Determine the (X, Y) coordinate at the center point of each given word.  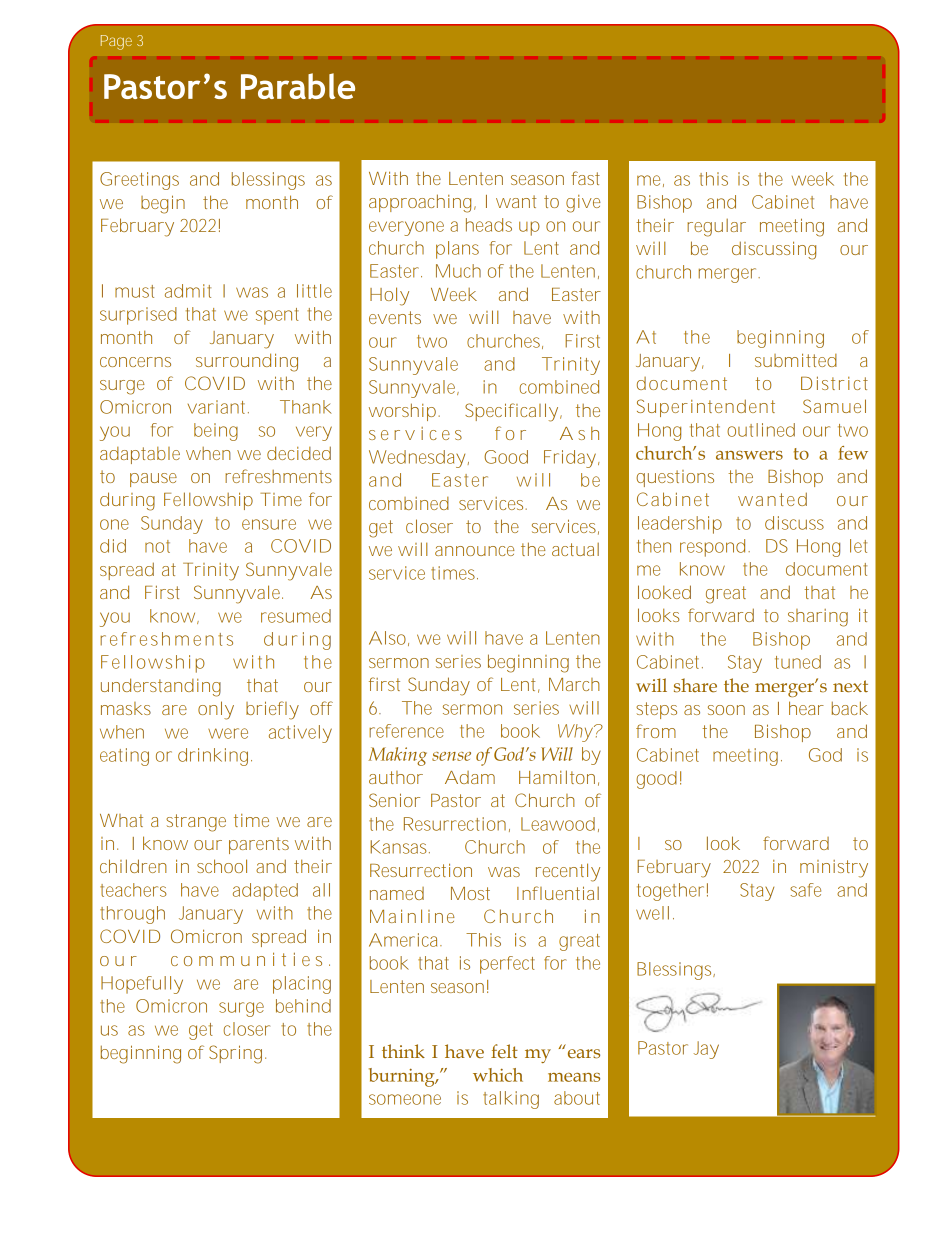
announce (475, 551)
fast (585, 178)
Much (458, 271)
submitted (796, 360)
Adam (470, 777)
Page (116, 42)
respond (714, 548)
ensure (269, 524)
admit (188, 291)
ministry (834, 869)
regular (716, 228)
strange (196, 823)
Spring (237, 1054)
